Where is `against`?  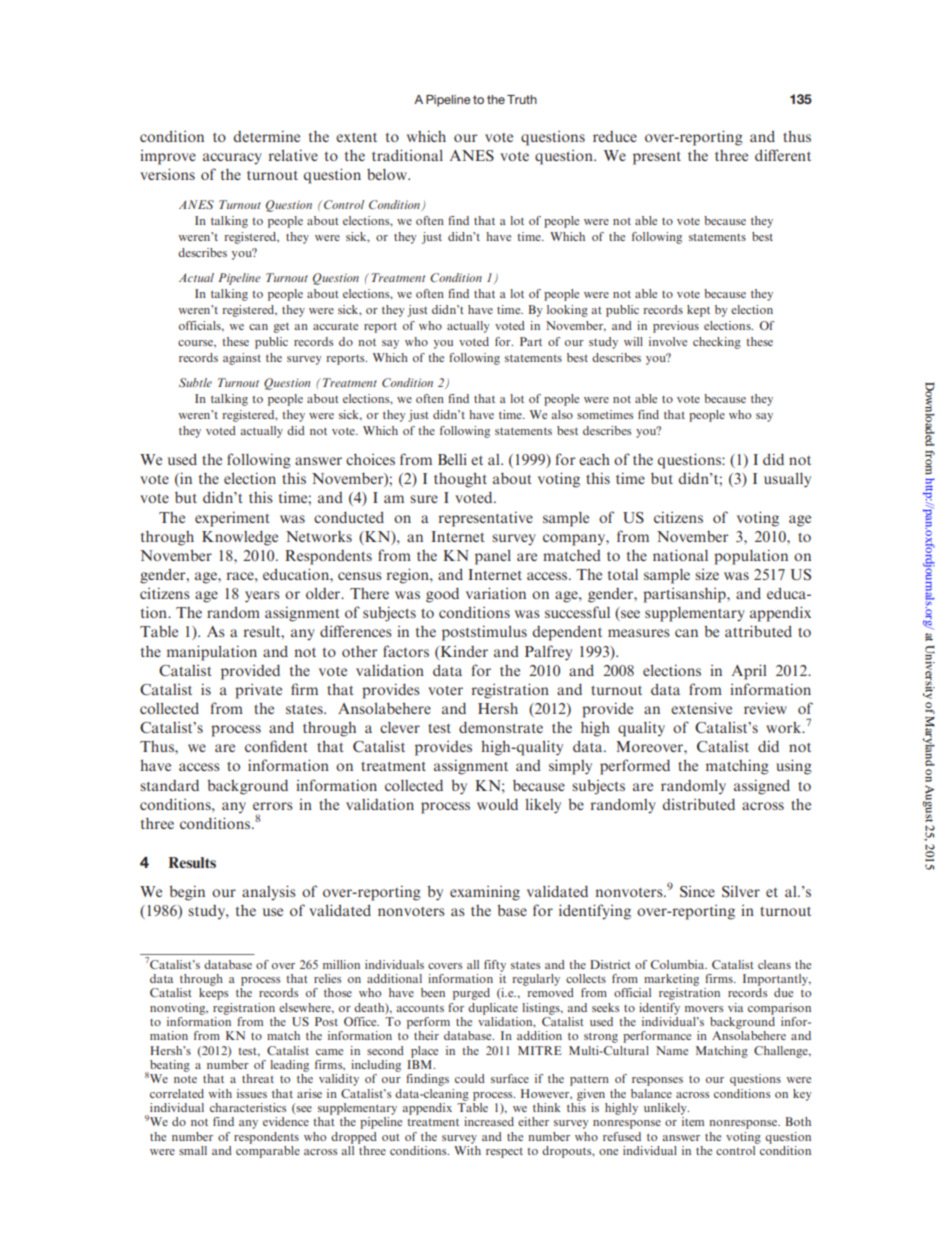
against is located at coordinates (242, 359).
